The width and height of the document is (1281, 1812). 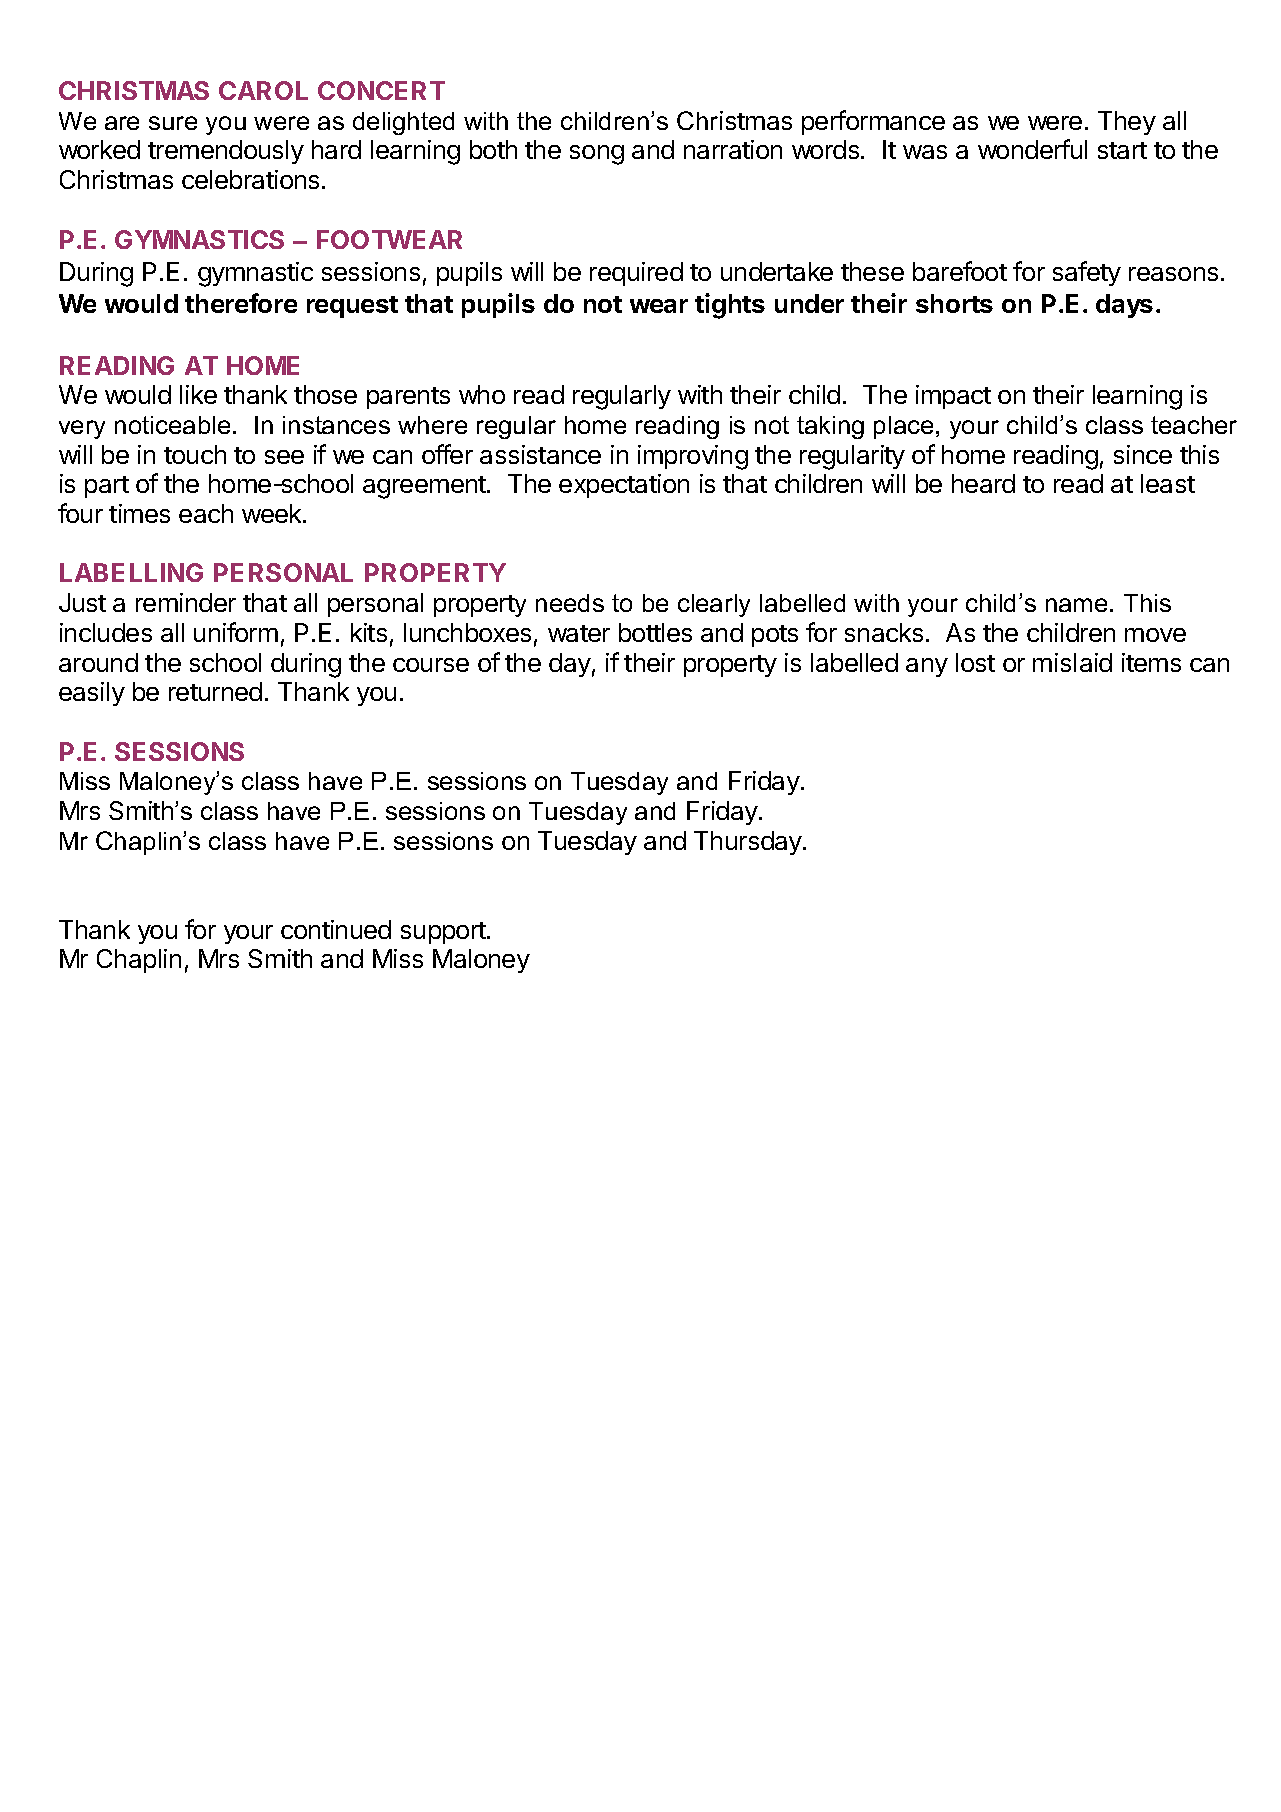 What do you see at coordinates (215, 691) in the document?
I see `returned` at bounding box center [215, 691].
